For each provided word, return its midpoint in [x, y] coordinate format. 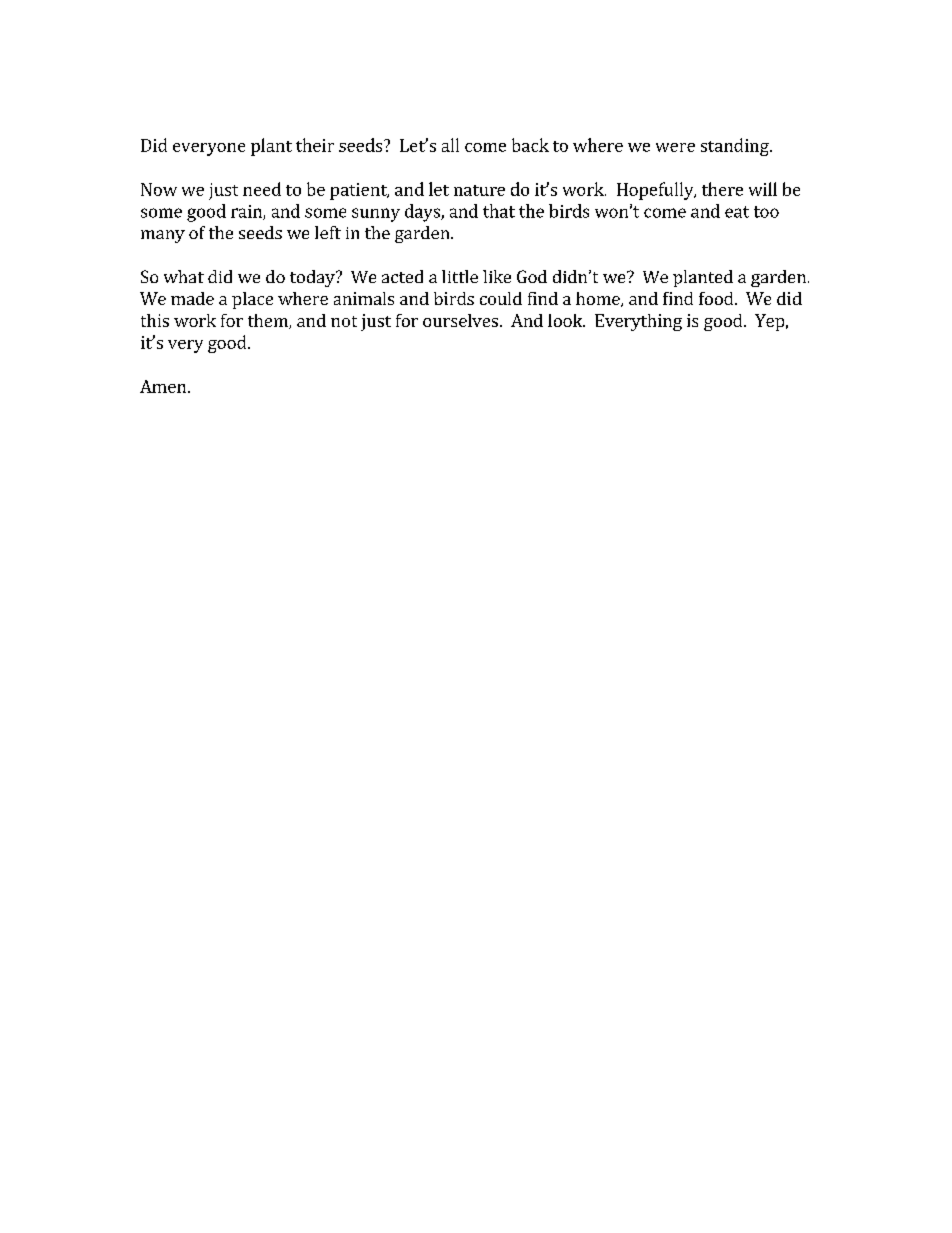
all [450, 145]
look [566, 320]
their [315, 145]
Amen [163, 386]
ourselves [460, 320]
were [675, 147]
